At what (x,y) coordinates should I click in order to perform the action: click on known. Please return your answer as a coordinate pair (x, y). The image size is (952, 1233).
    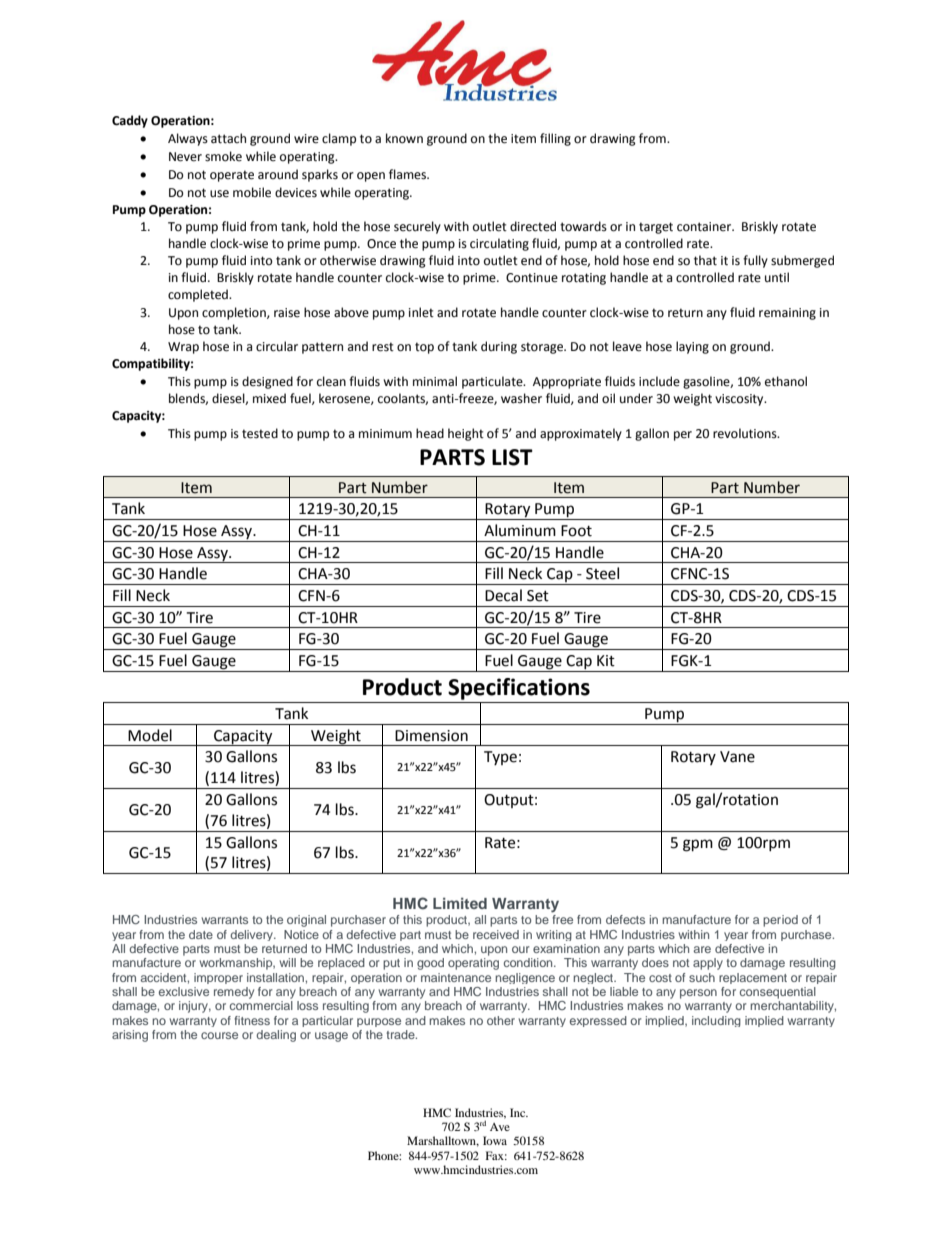
    Looking at the image, I should click on (404, 138).
